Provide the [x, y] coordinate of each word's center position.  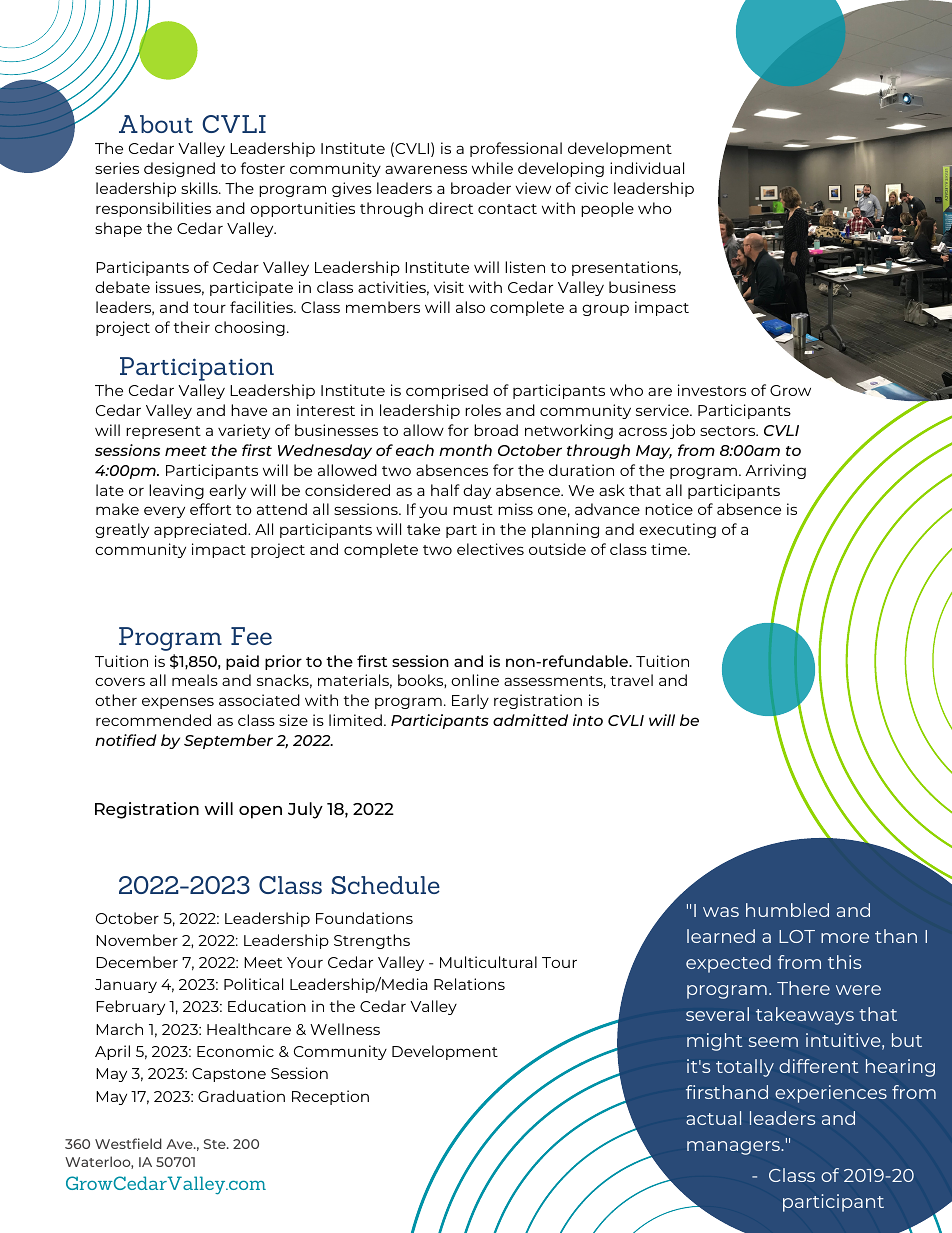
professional [516, 149]
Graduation [241, 1096]
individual [647, 168]
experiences [831, 1094]
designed [179, 169]
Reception [330, 1097]
